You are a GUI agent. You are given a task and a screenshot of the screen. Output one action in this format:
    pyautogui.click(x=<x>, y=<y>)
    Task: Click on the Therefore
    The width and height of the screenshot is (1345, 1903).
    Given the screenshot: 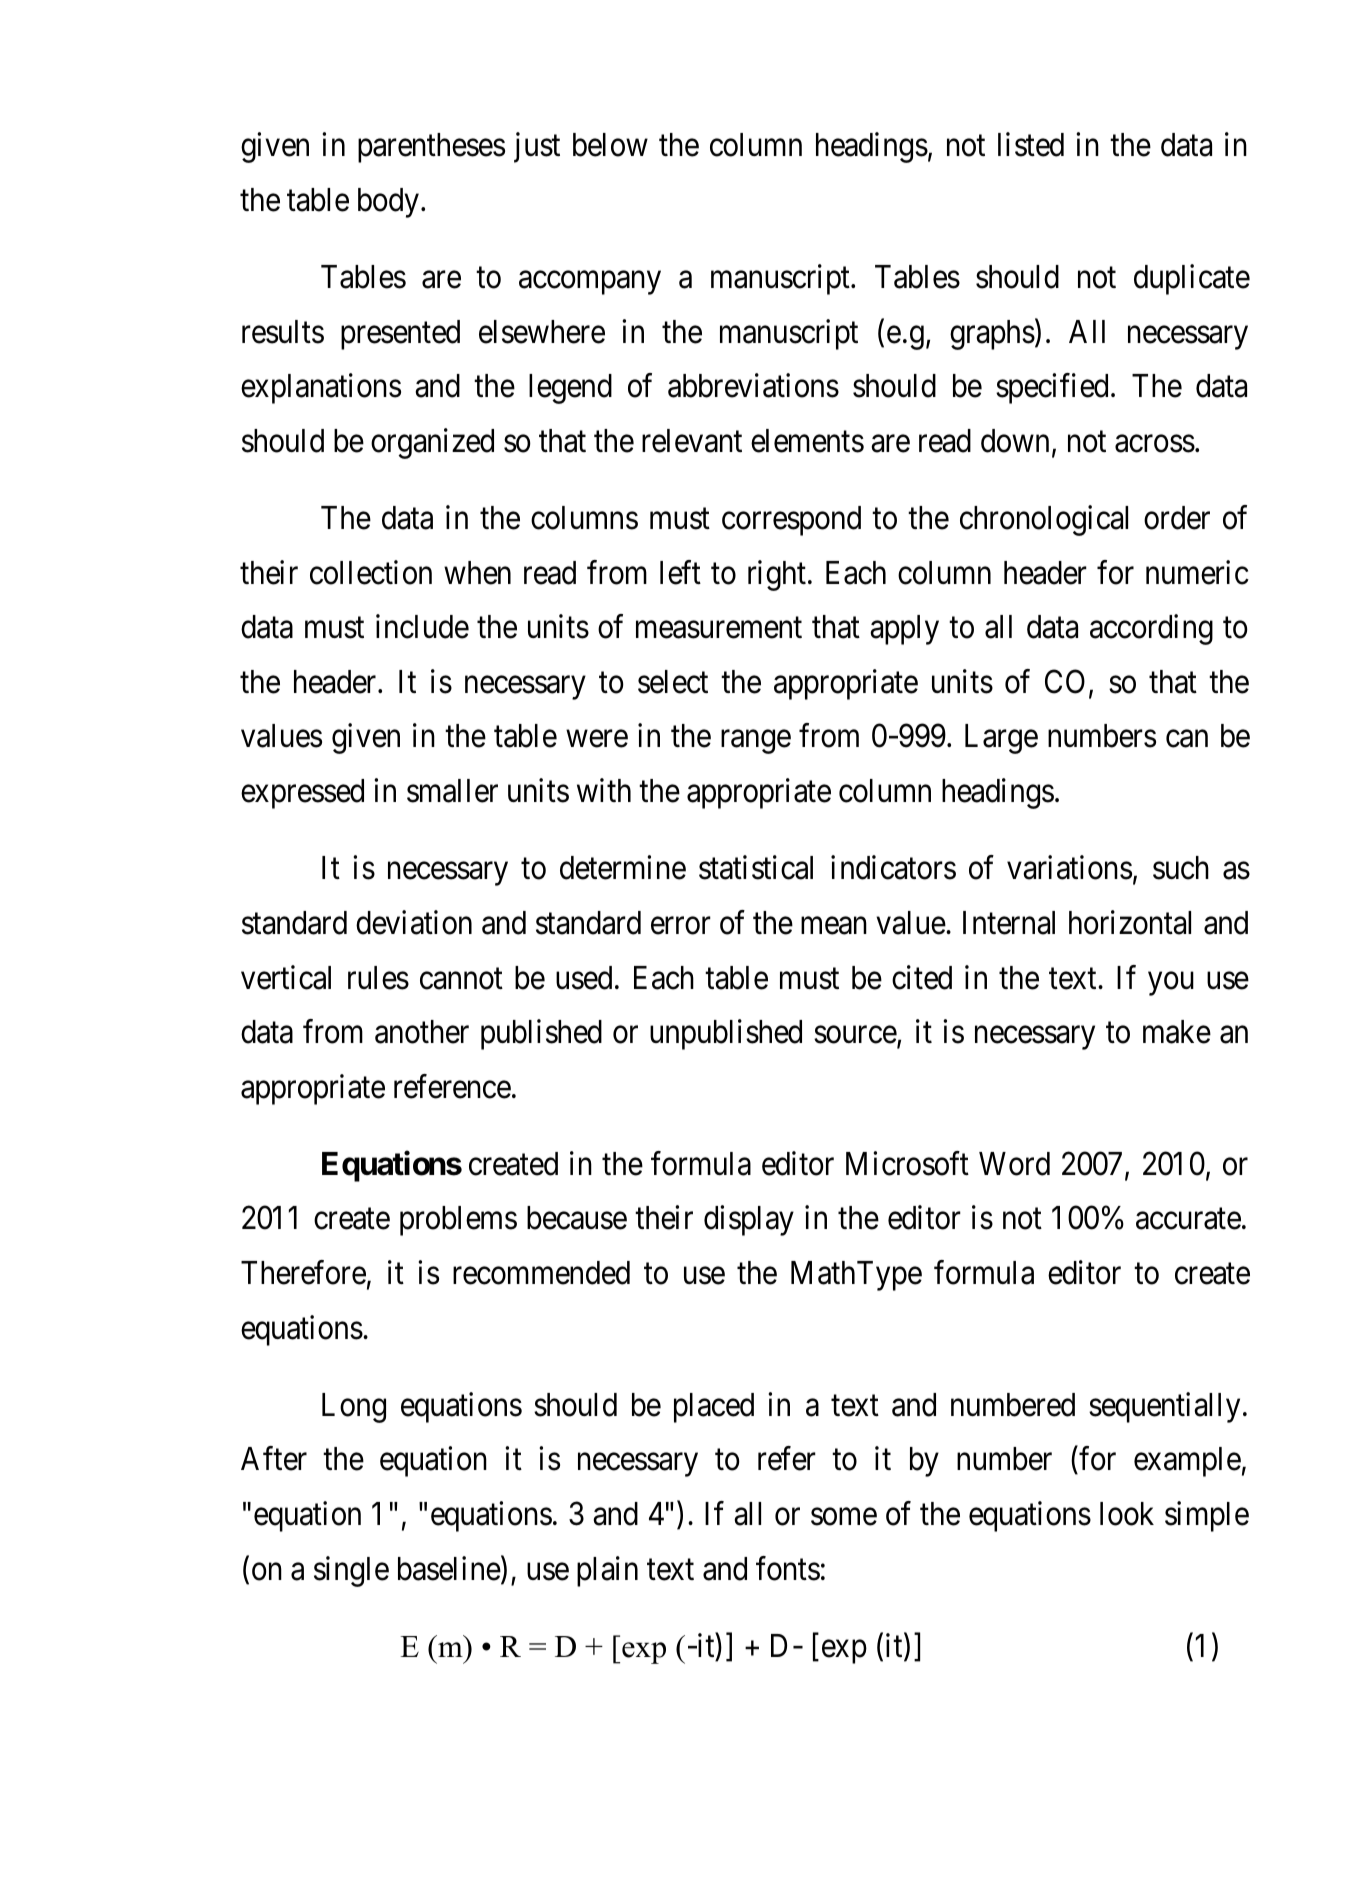 What is the action you would take?
    pyautogui.click(x=303, y=1272)
